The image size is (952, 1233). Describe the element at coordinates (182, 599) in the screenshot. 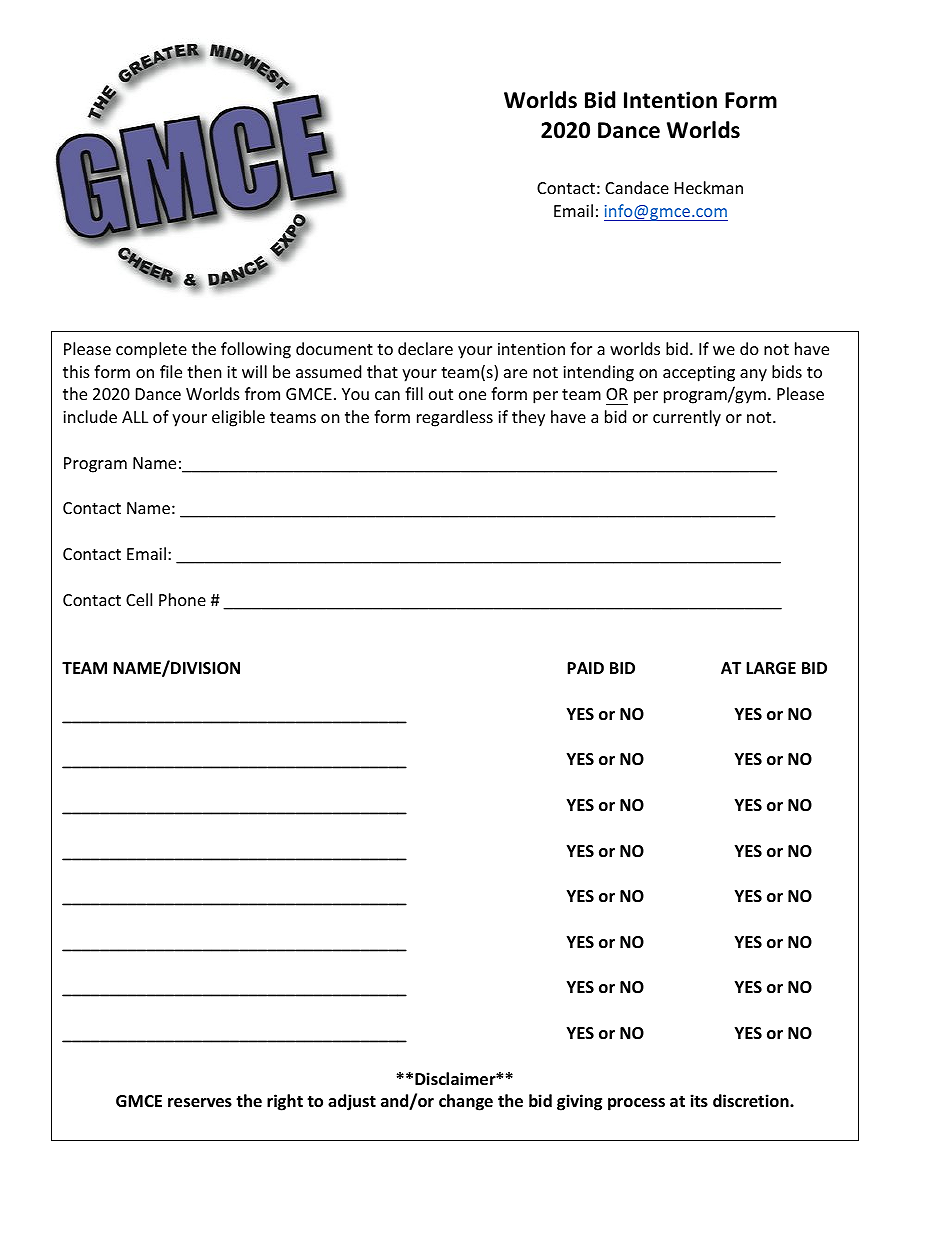

I see `Phone` at that location.
